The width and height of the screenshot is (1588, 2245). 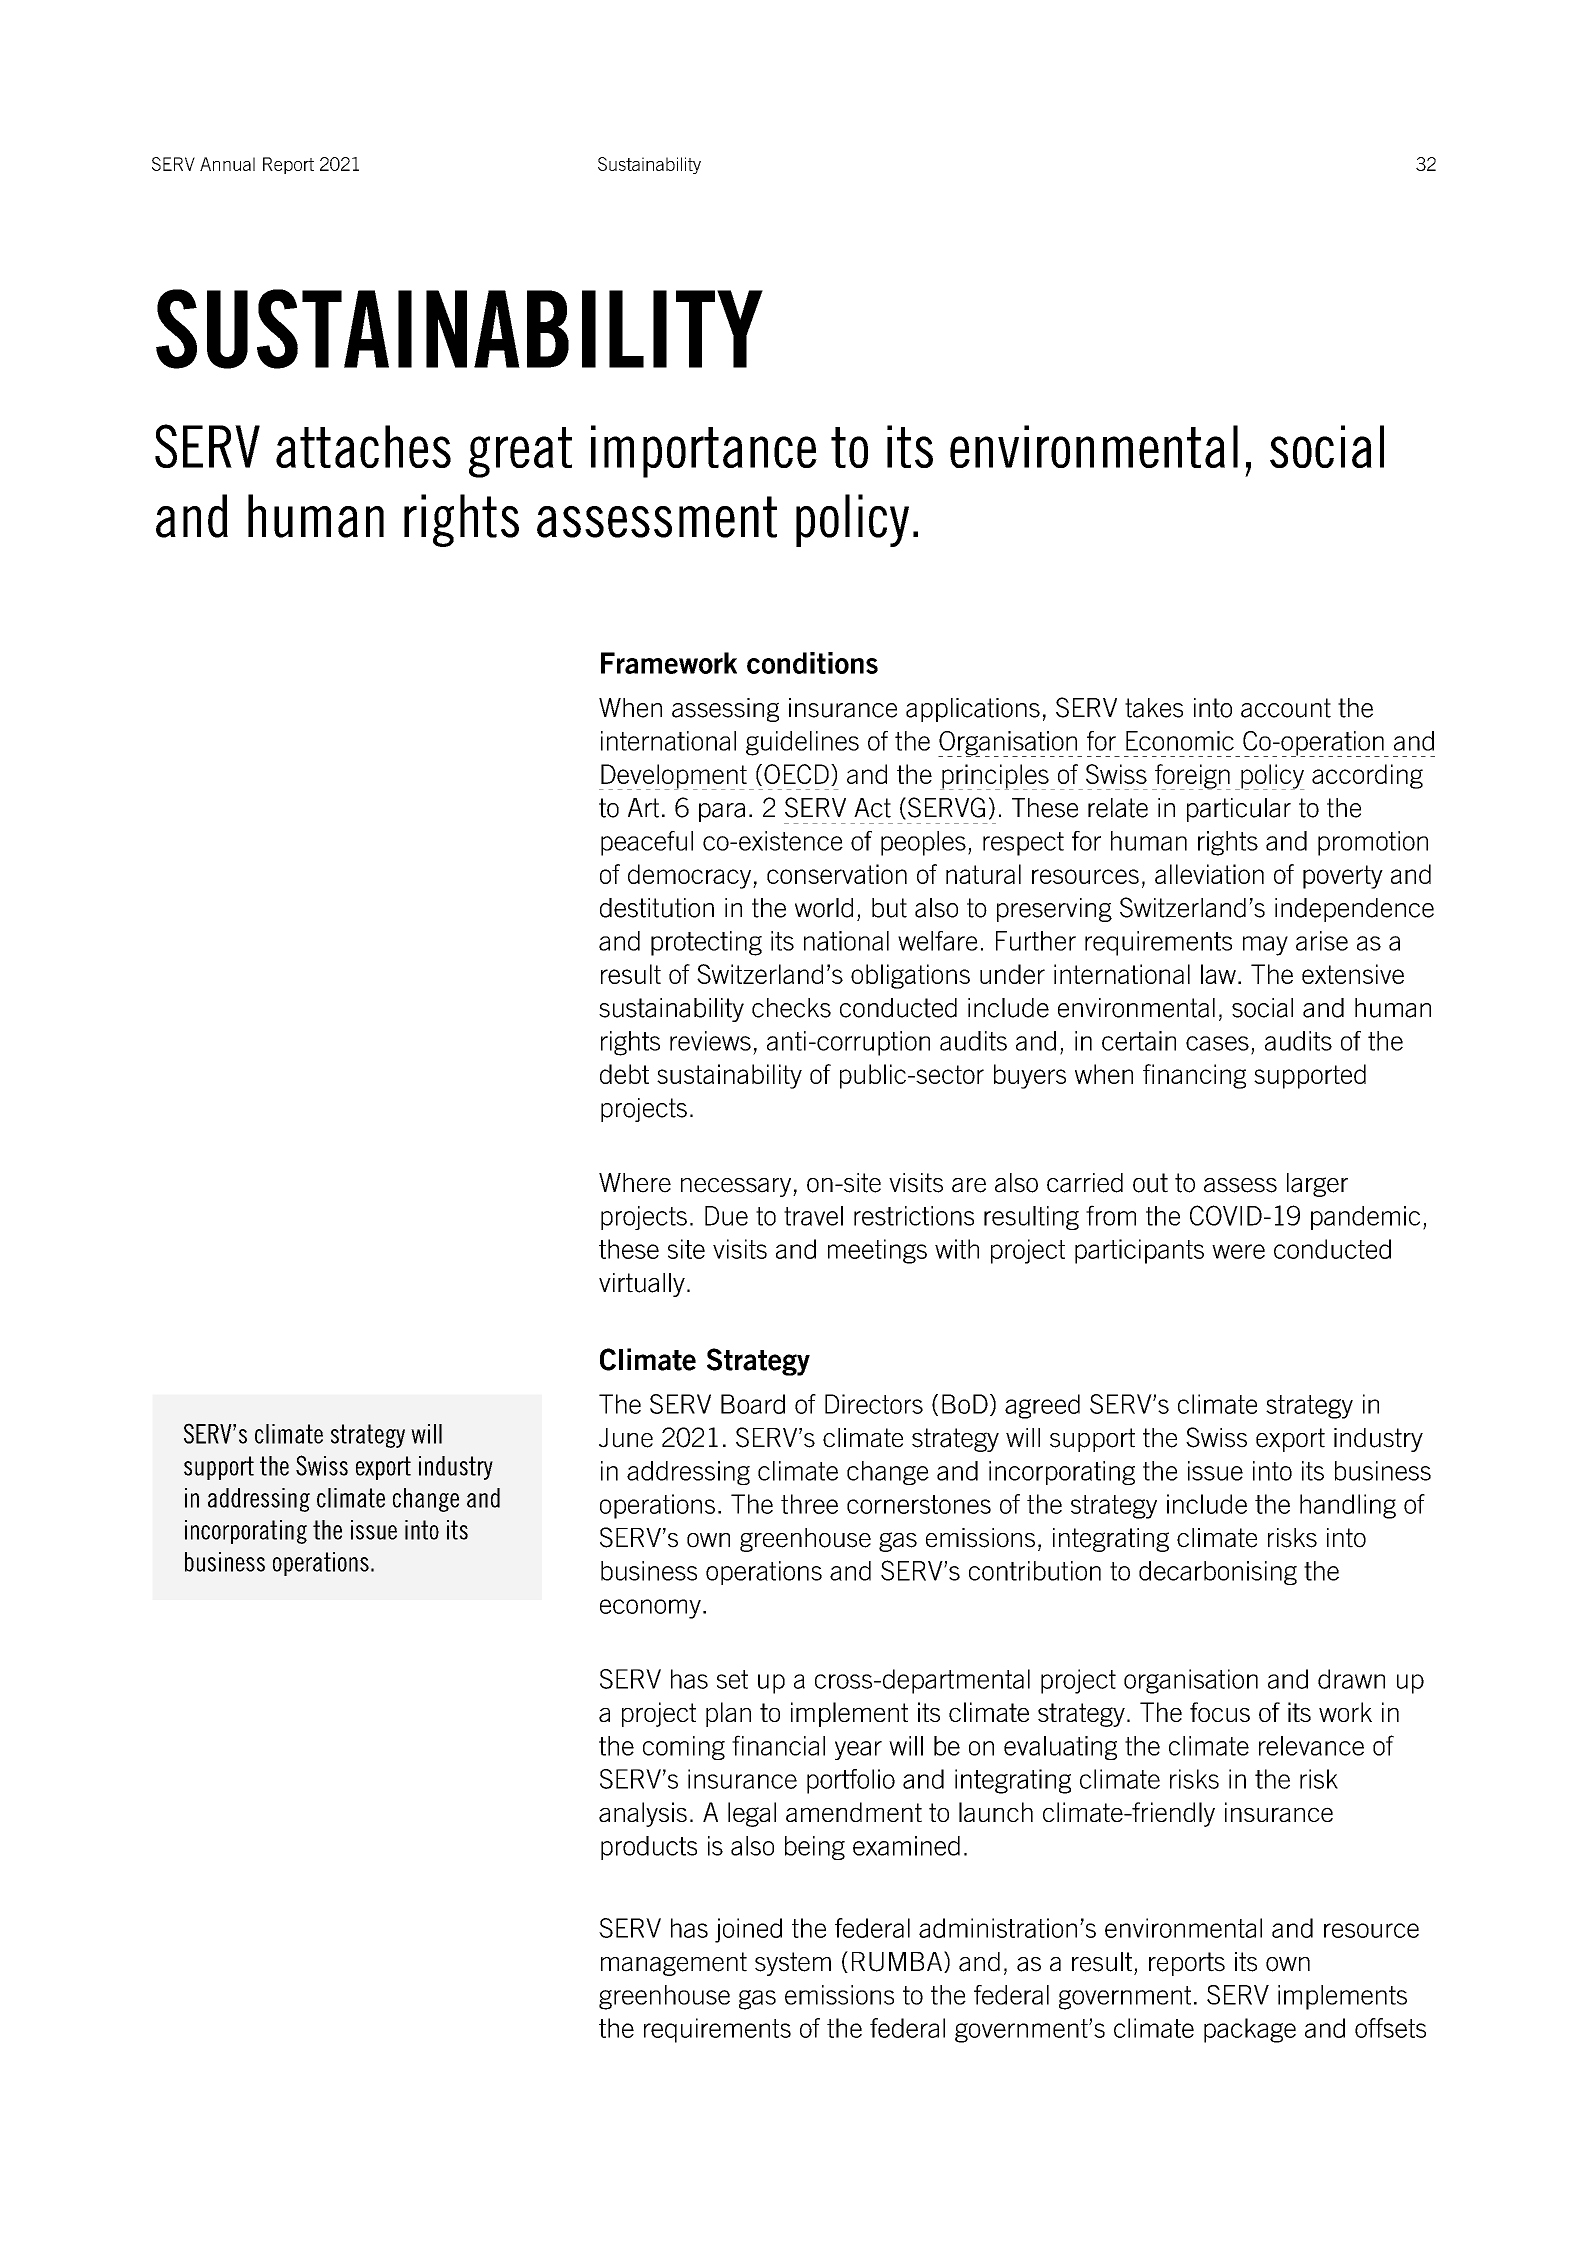 What do you see at coordinates (1238, 1251) in the screenshot?
I see `were` at bounding box center [1238, 1251].
